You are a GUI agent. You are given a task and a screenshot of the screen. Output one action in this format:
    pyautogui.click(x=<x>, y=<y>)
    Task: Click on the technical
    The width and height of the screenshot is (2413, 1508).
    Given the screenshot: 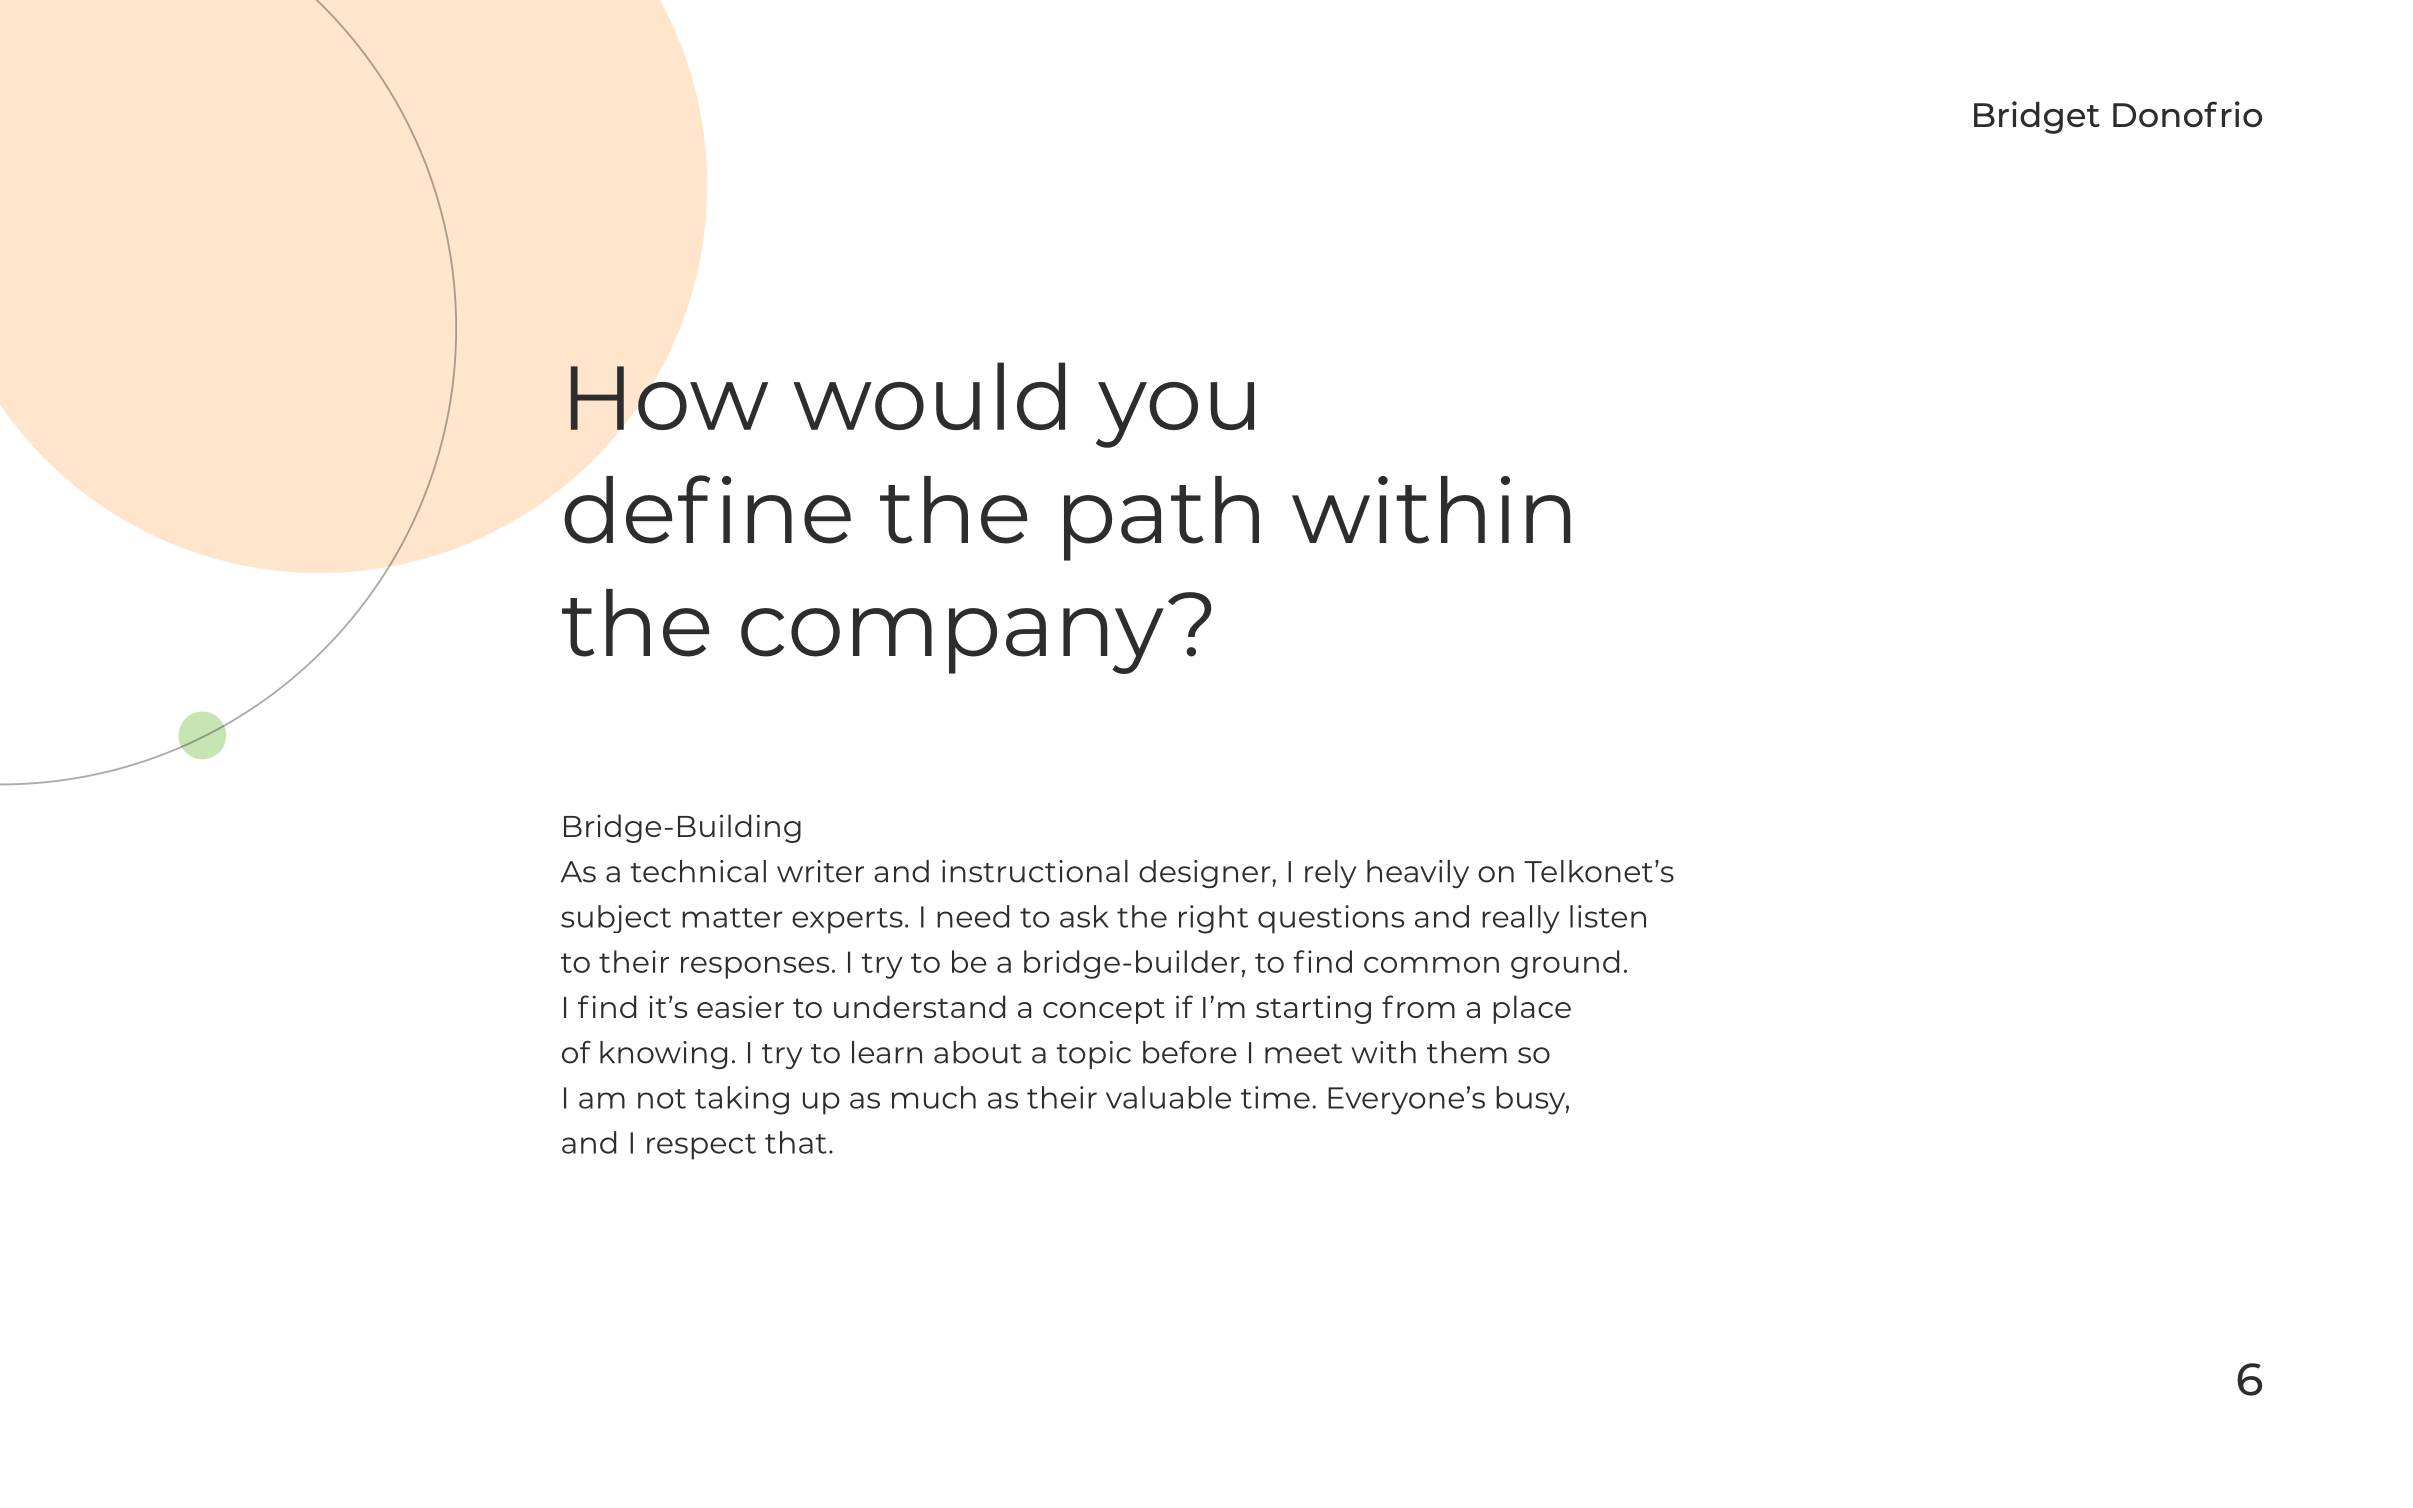 What is the action you would take?
    pyautogui.click(x=698, y=871)
